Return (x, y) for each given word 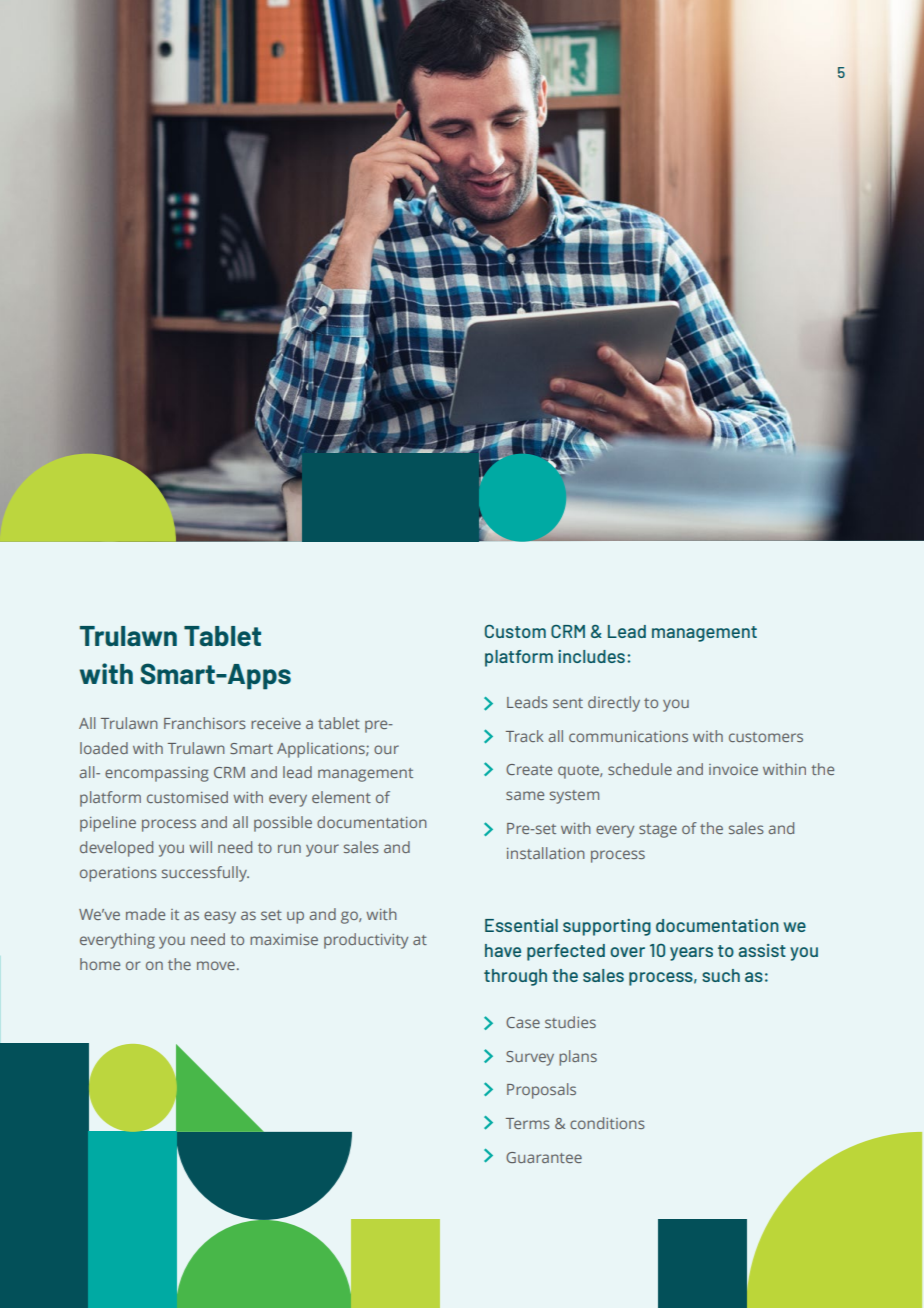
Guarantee (544, 1157)
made (145, 914)
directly (614, 704)
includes (591, 656)
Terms (528, 1123)
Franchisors (205, 723)
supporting (607, 927)
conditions (607, 1123)
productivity (366, 941)
